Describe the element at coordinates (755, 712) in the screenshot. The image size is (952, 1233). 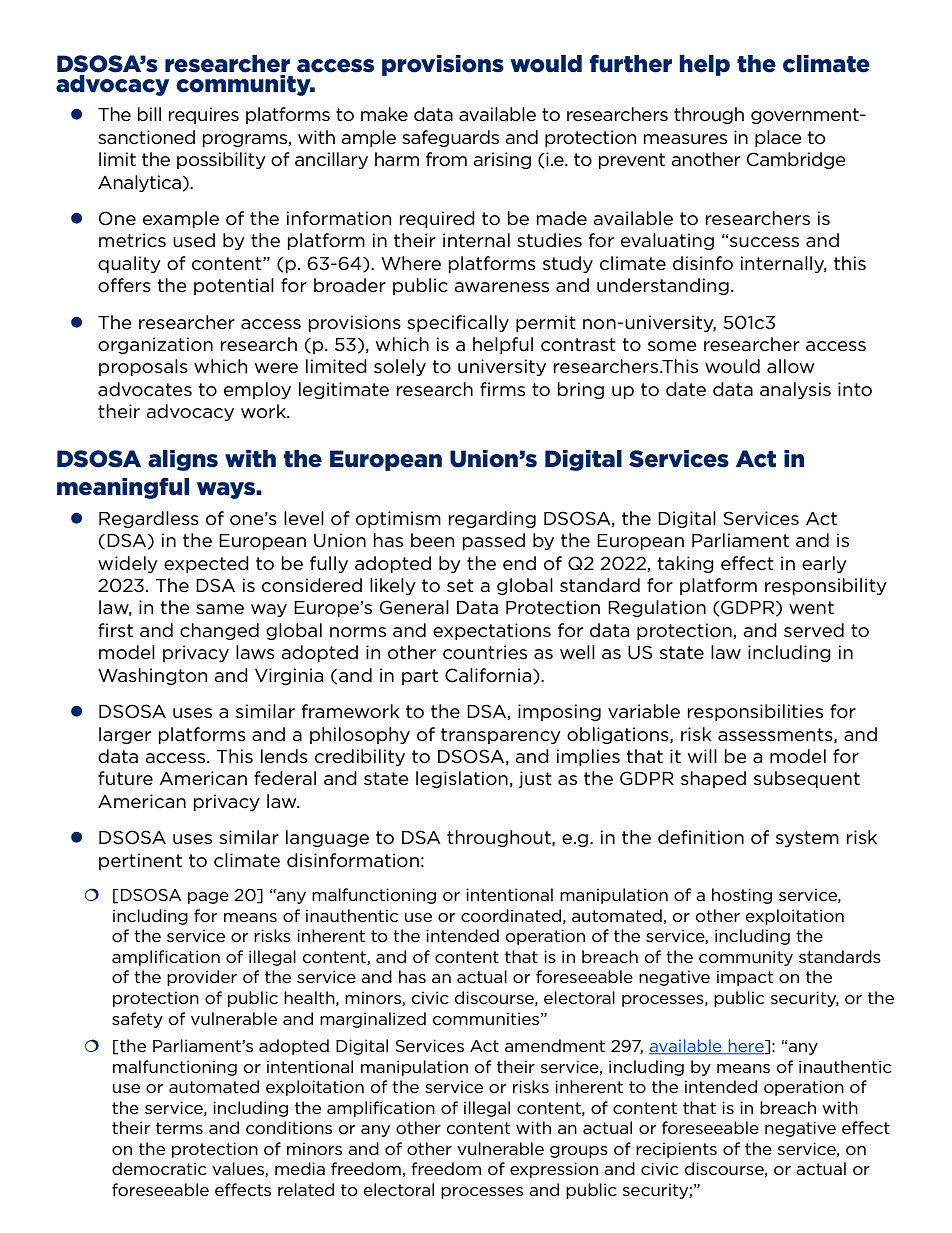
I see `responsibilities` at that location.
